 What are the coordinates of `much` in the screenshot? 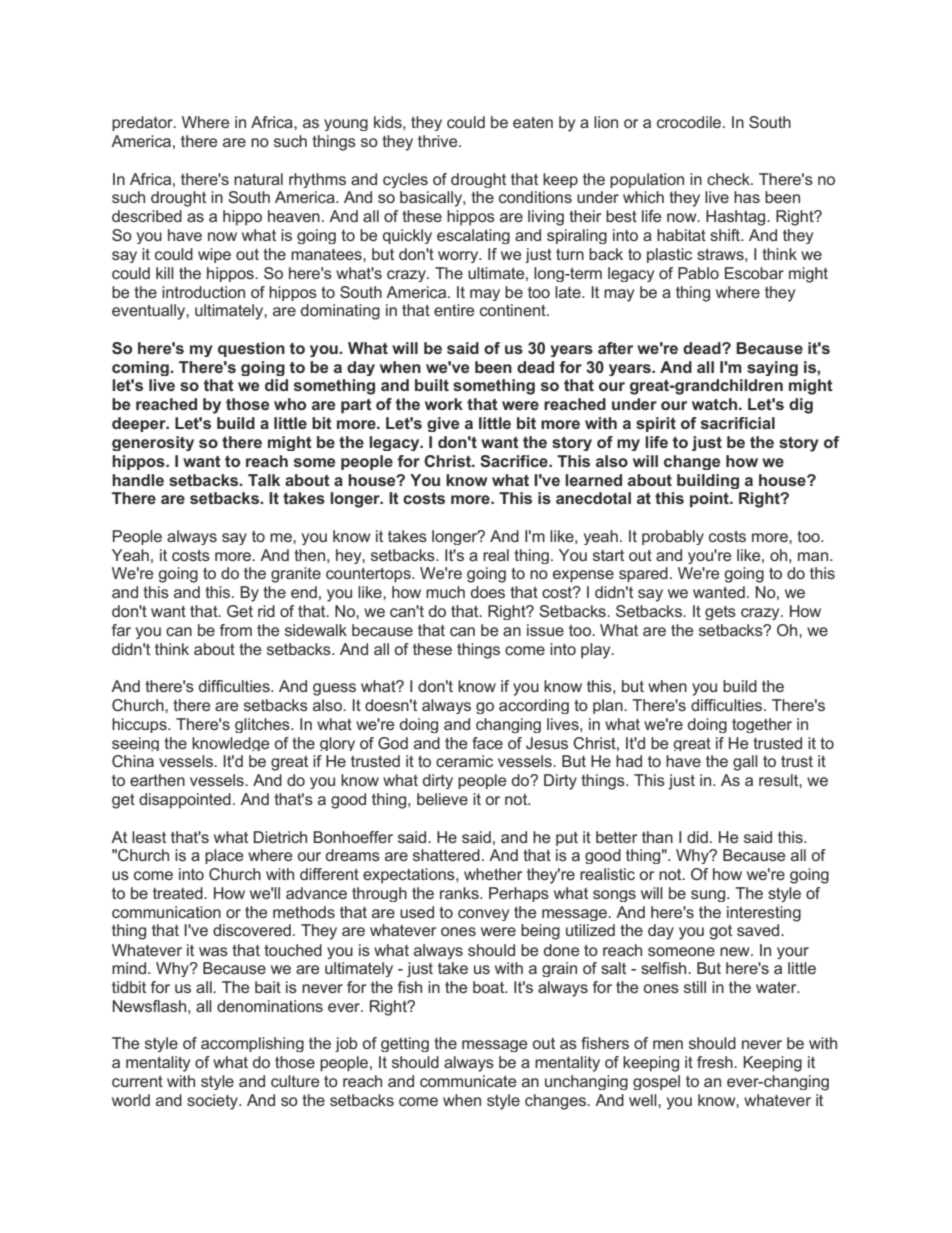 It's located at (445, 592).
